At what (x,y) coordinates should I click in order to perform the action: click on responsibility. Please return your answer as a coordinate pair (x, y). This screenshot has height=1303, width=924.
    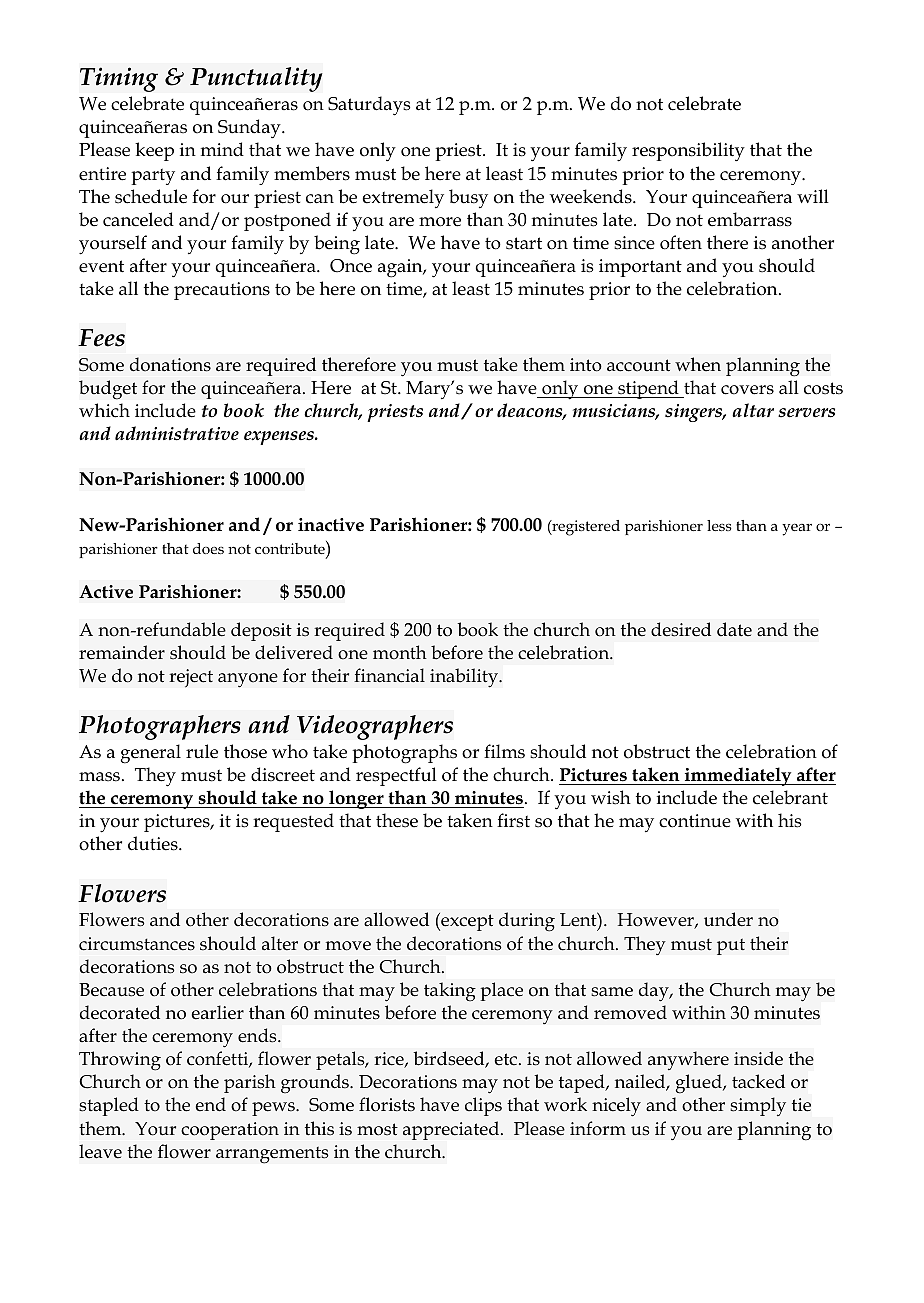
    Looking at the image, I should click on (688, 151).
